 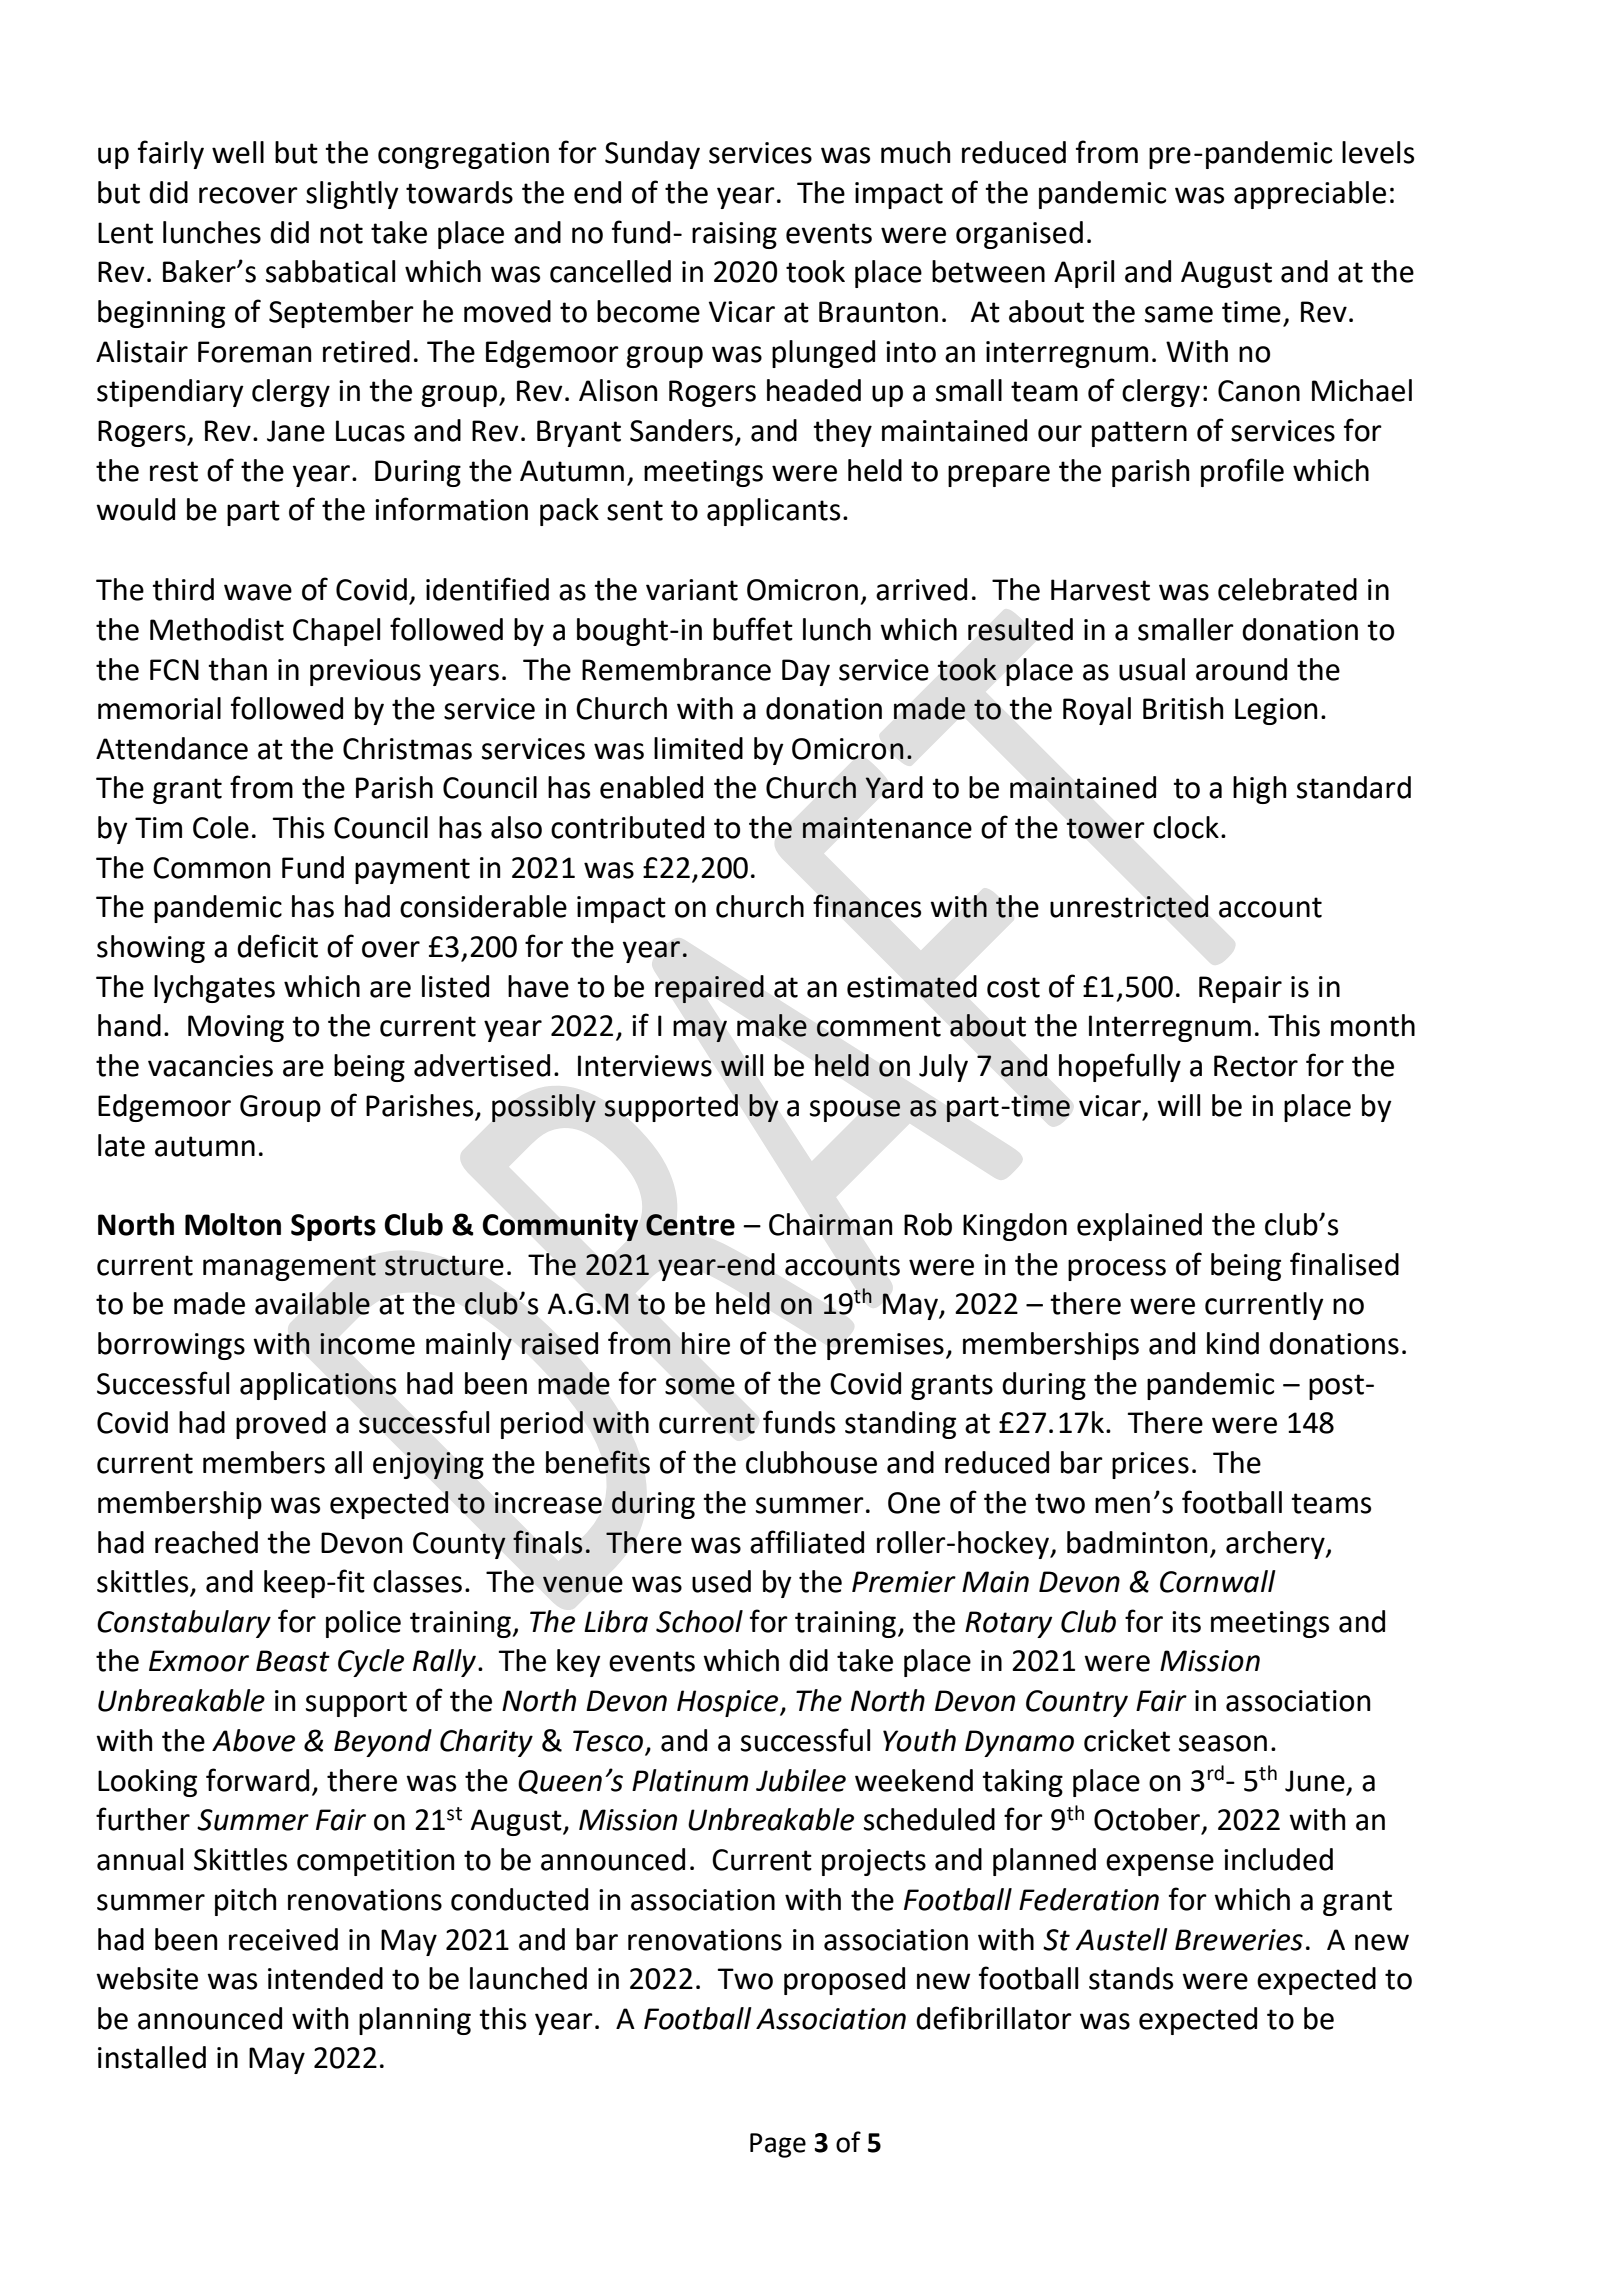 What do you see at coordinates (341, 233) in the screenshot?
I see `not` at bounding box center [341, 233].
